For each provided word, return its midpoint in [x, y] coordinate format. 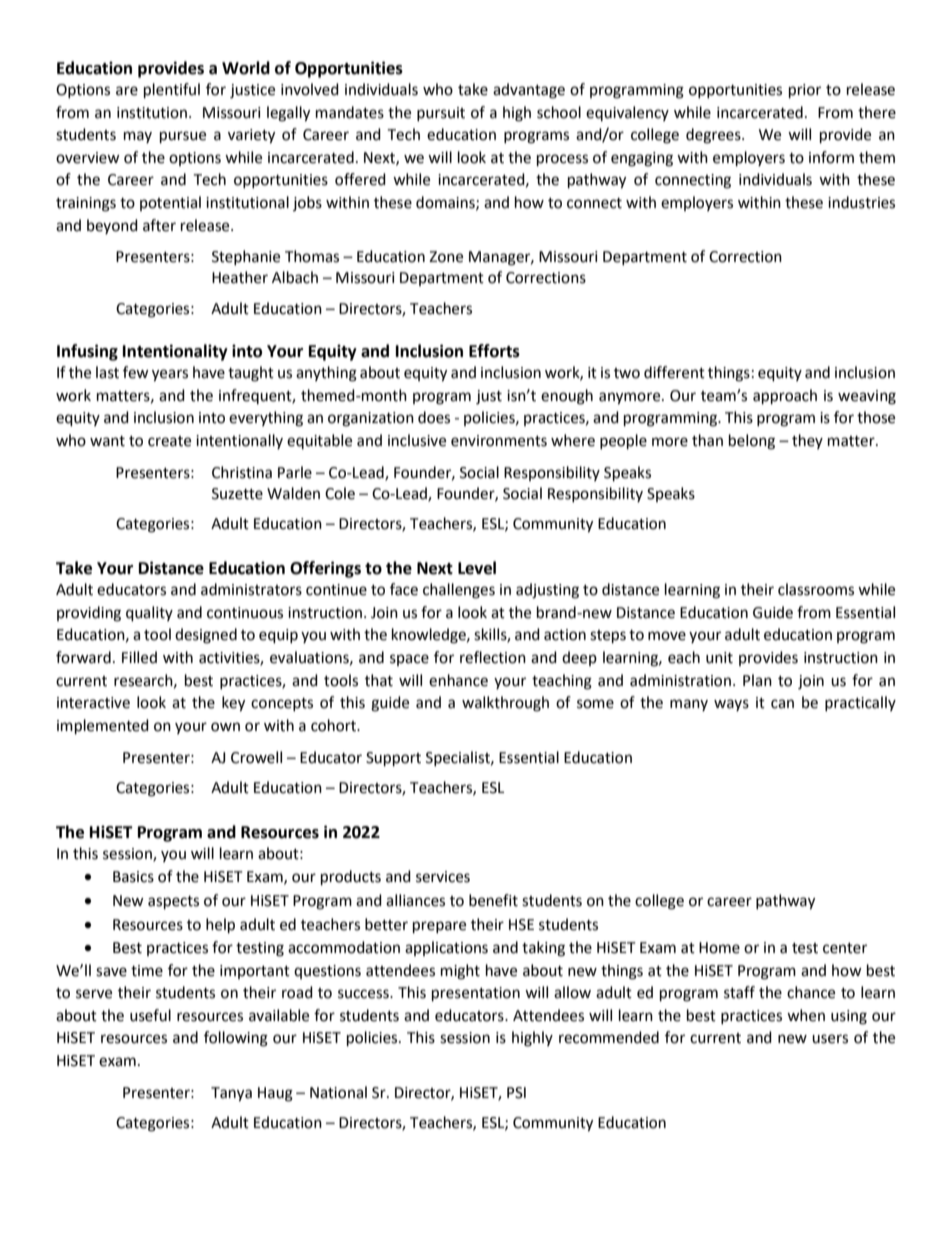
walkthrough [505, 704]
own [225, 727]
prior [805, 91]
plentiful [172, 91]
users [830, 1039]
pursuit [441, 114]
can [782, 704]
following [236, 1039]
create [169, 441]
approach [785, 397]
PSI [516, 1093]
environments [499, 441]
